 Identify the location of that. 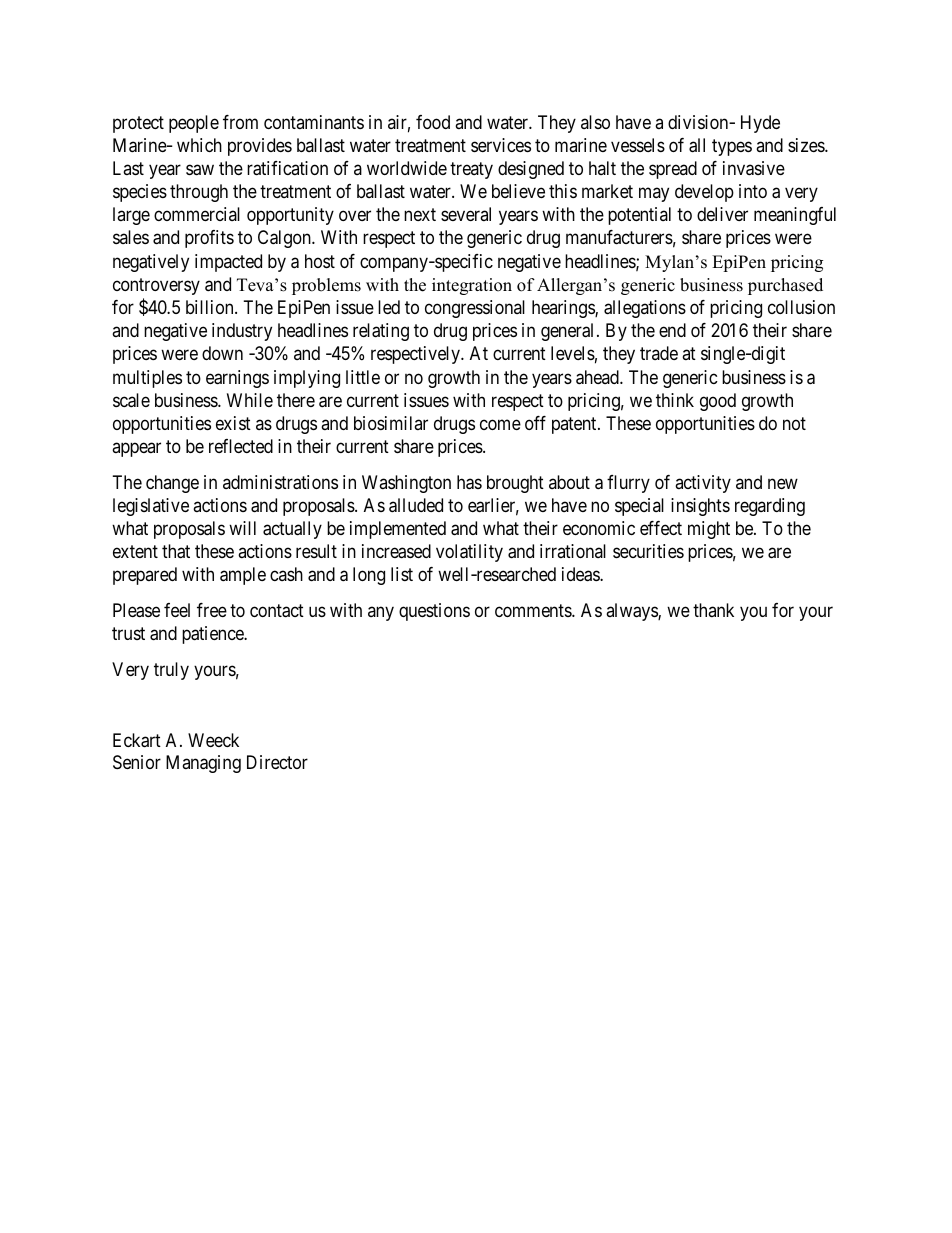
(176, 551).
